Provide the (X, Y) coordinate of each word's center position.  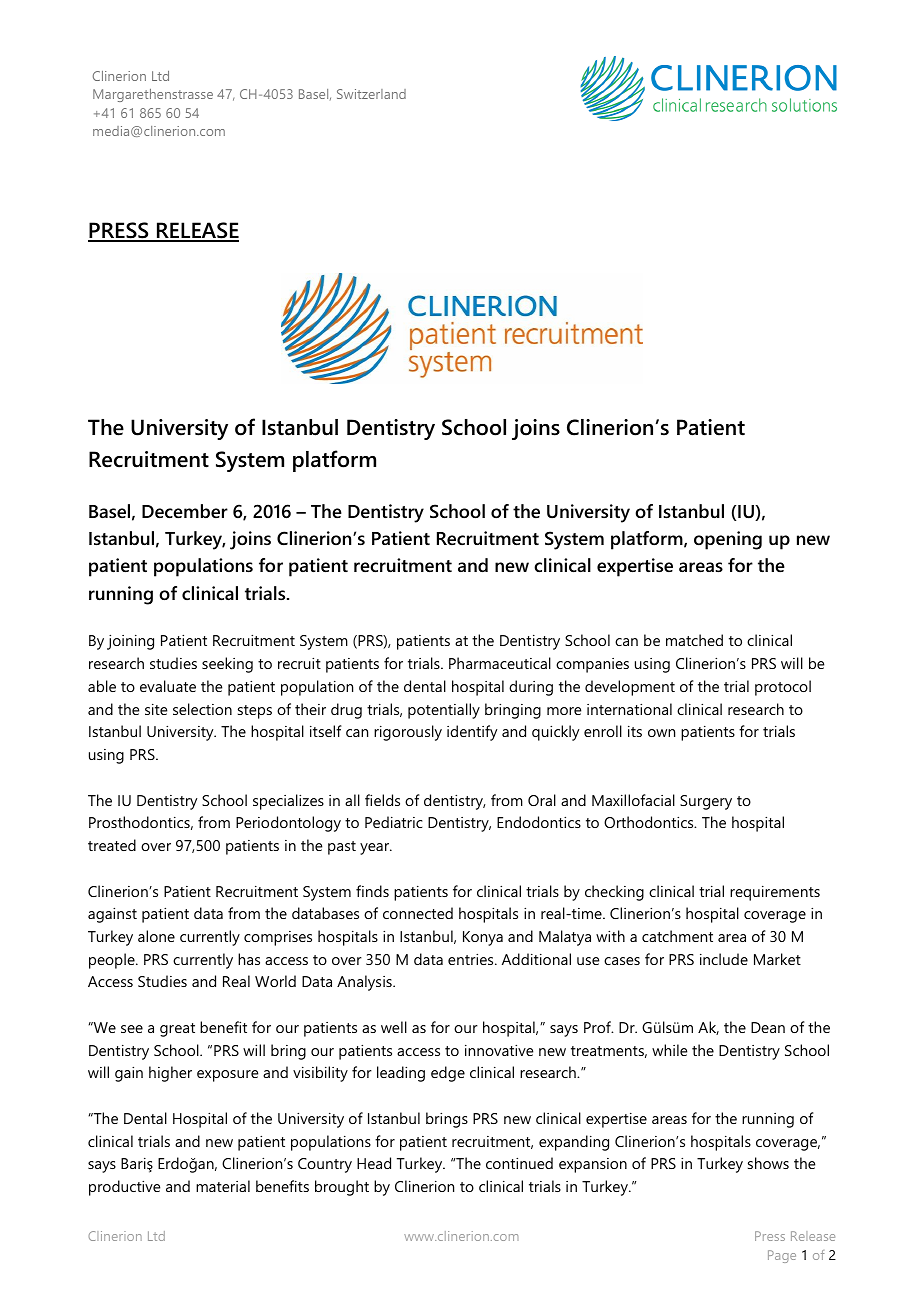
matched (694, 640)
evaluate (168, 686)
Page (782, 1256)
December (185, 511)
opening (728, 540)
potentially (444, 711)
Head (374, 1163)
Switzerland (371, 94)
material (223, 1186)
